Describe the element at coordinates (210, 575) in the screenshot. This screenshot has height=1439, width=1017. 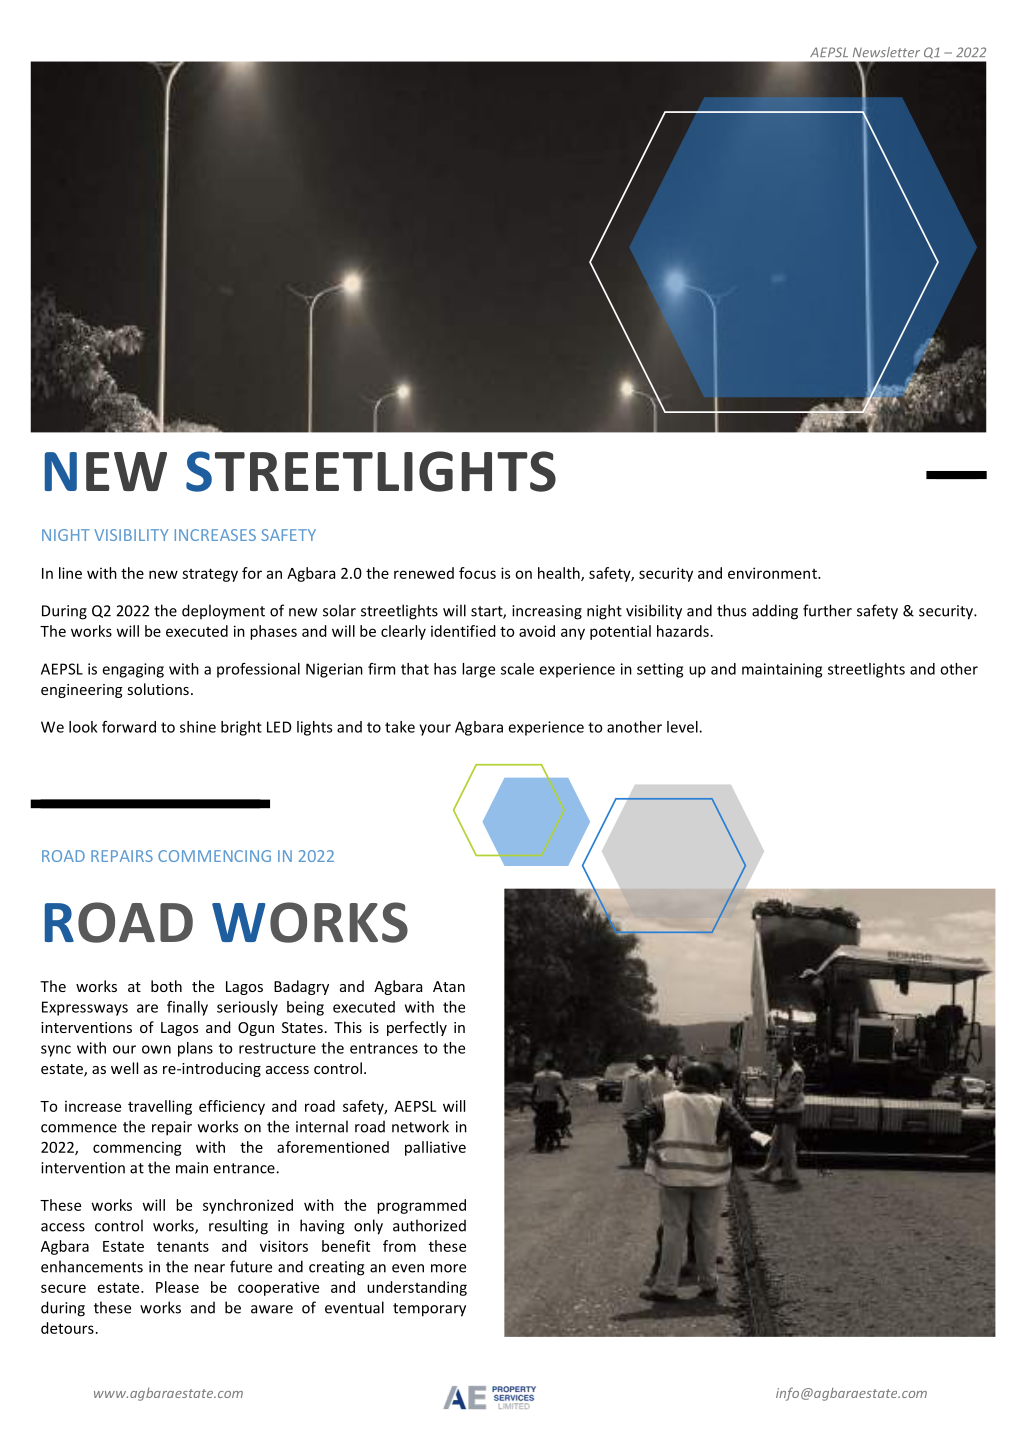
I see `strategy` at that location.
